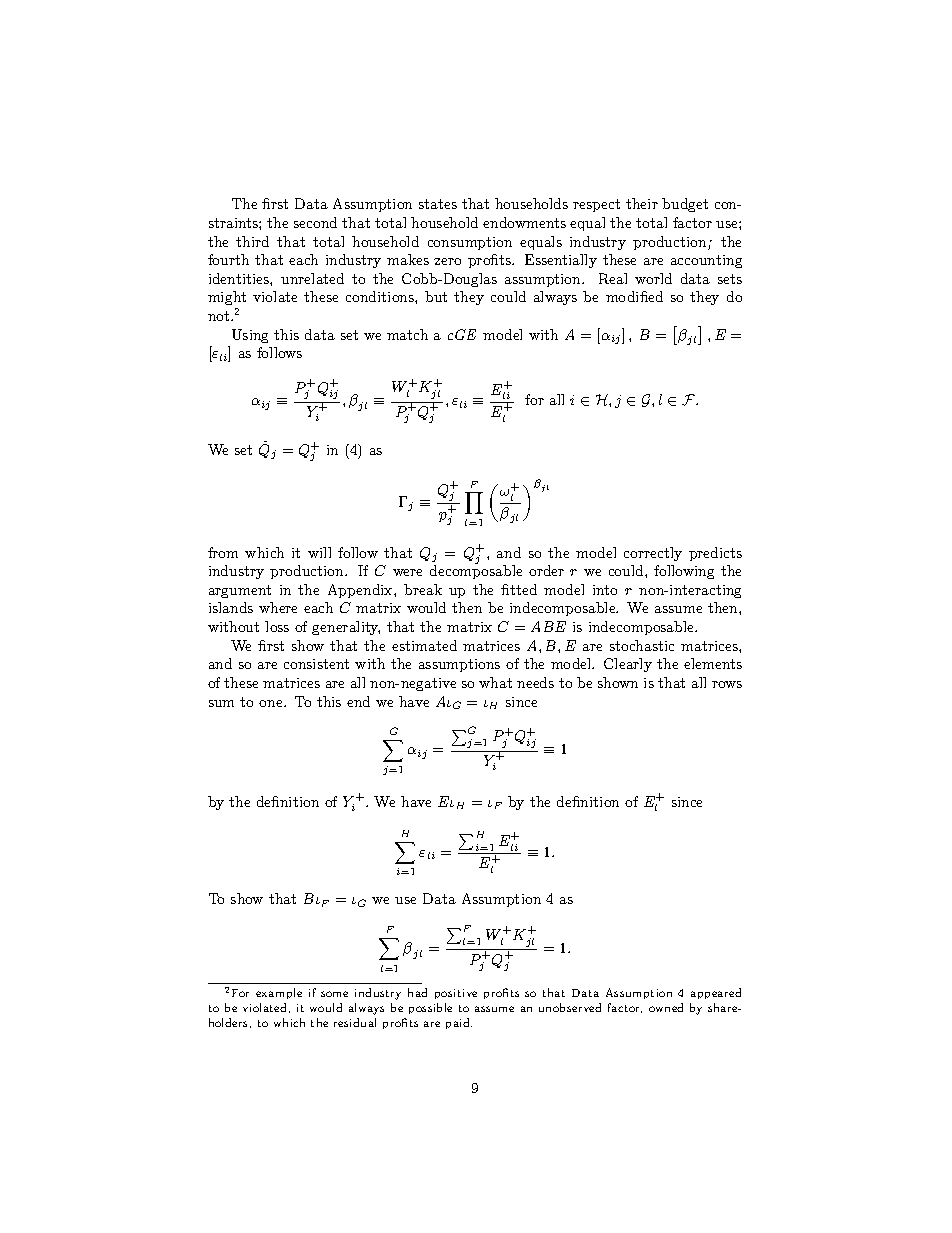 This document has height=1233, width=952. Describe the element at coordinates (319, 552) in the document. I see `will` at that location.
